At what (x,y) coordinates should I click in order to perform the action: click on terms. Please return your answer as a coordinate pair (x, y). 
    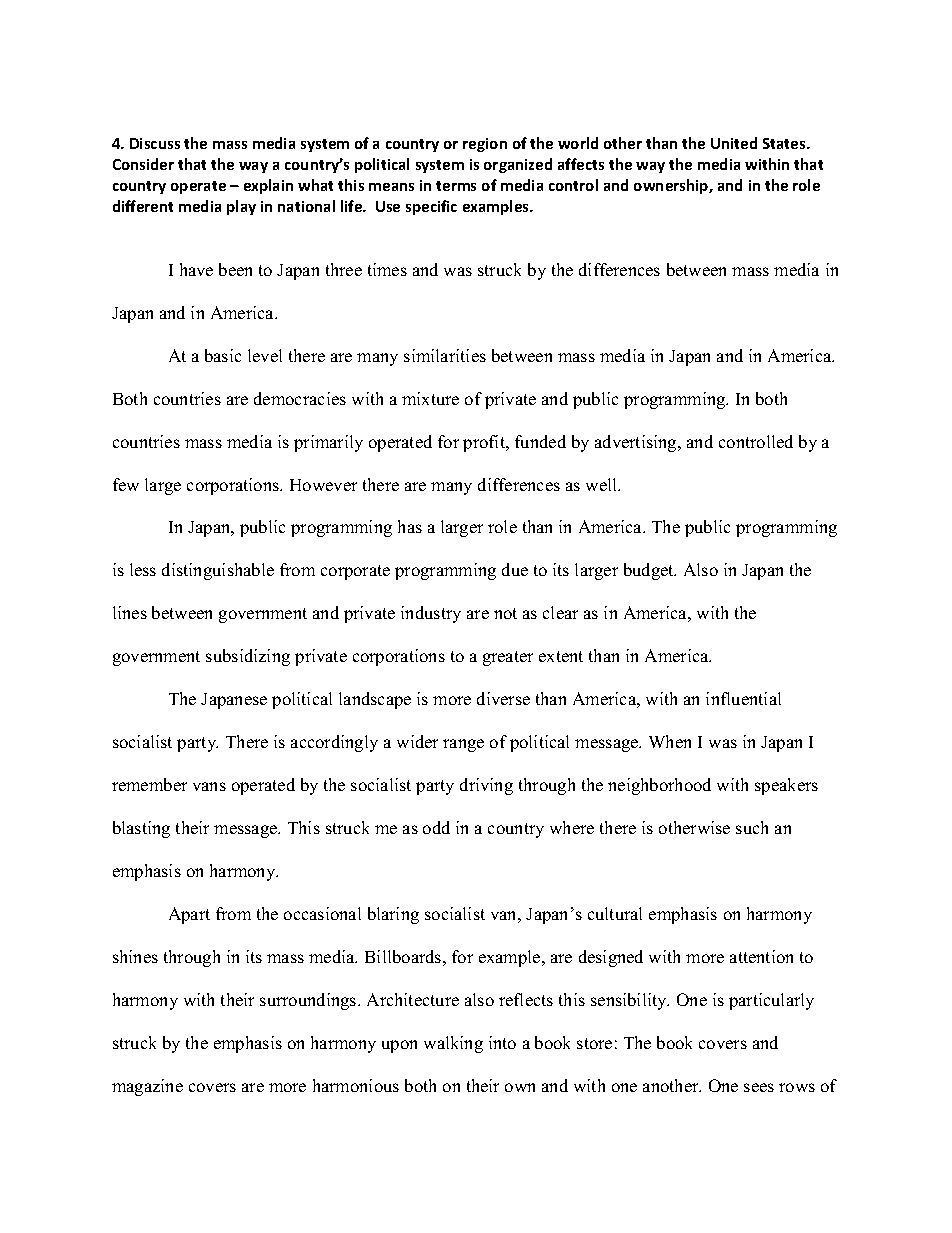
    Looking at the image, I should click on (456, 186).
